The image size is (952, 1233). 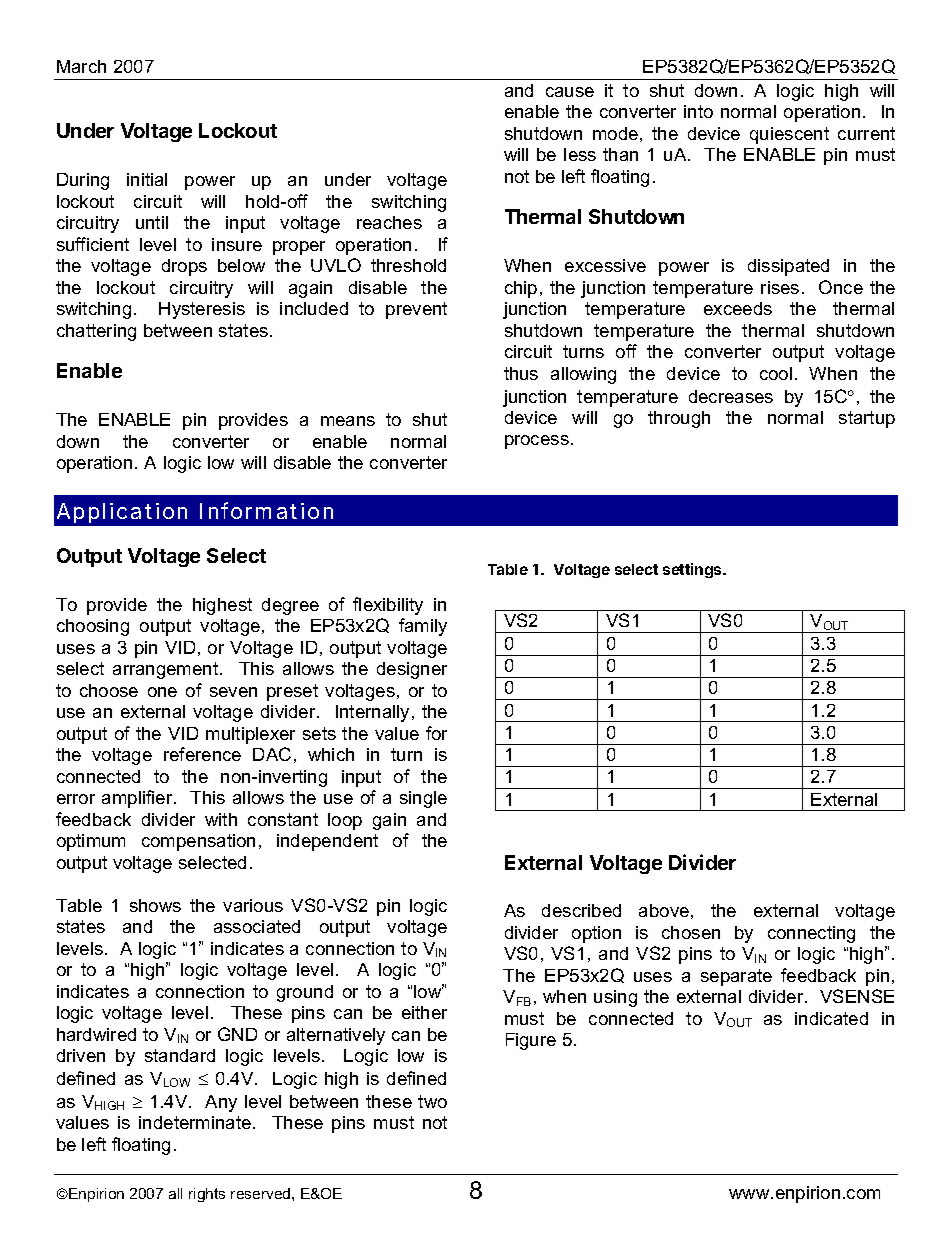 What do you see at coordinates (537, 442) in the image?
I see `process` at bounding box center [537, 442].
